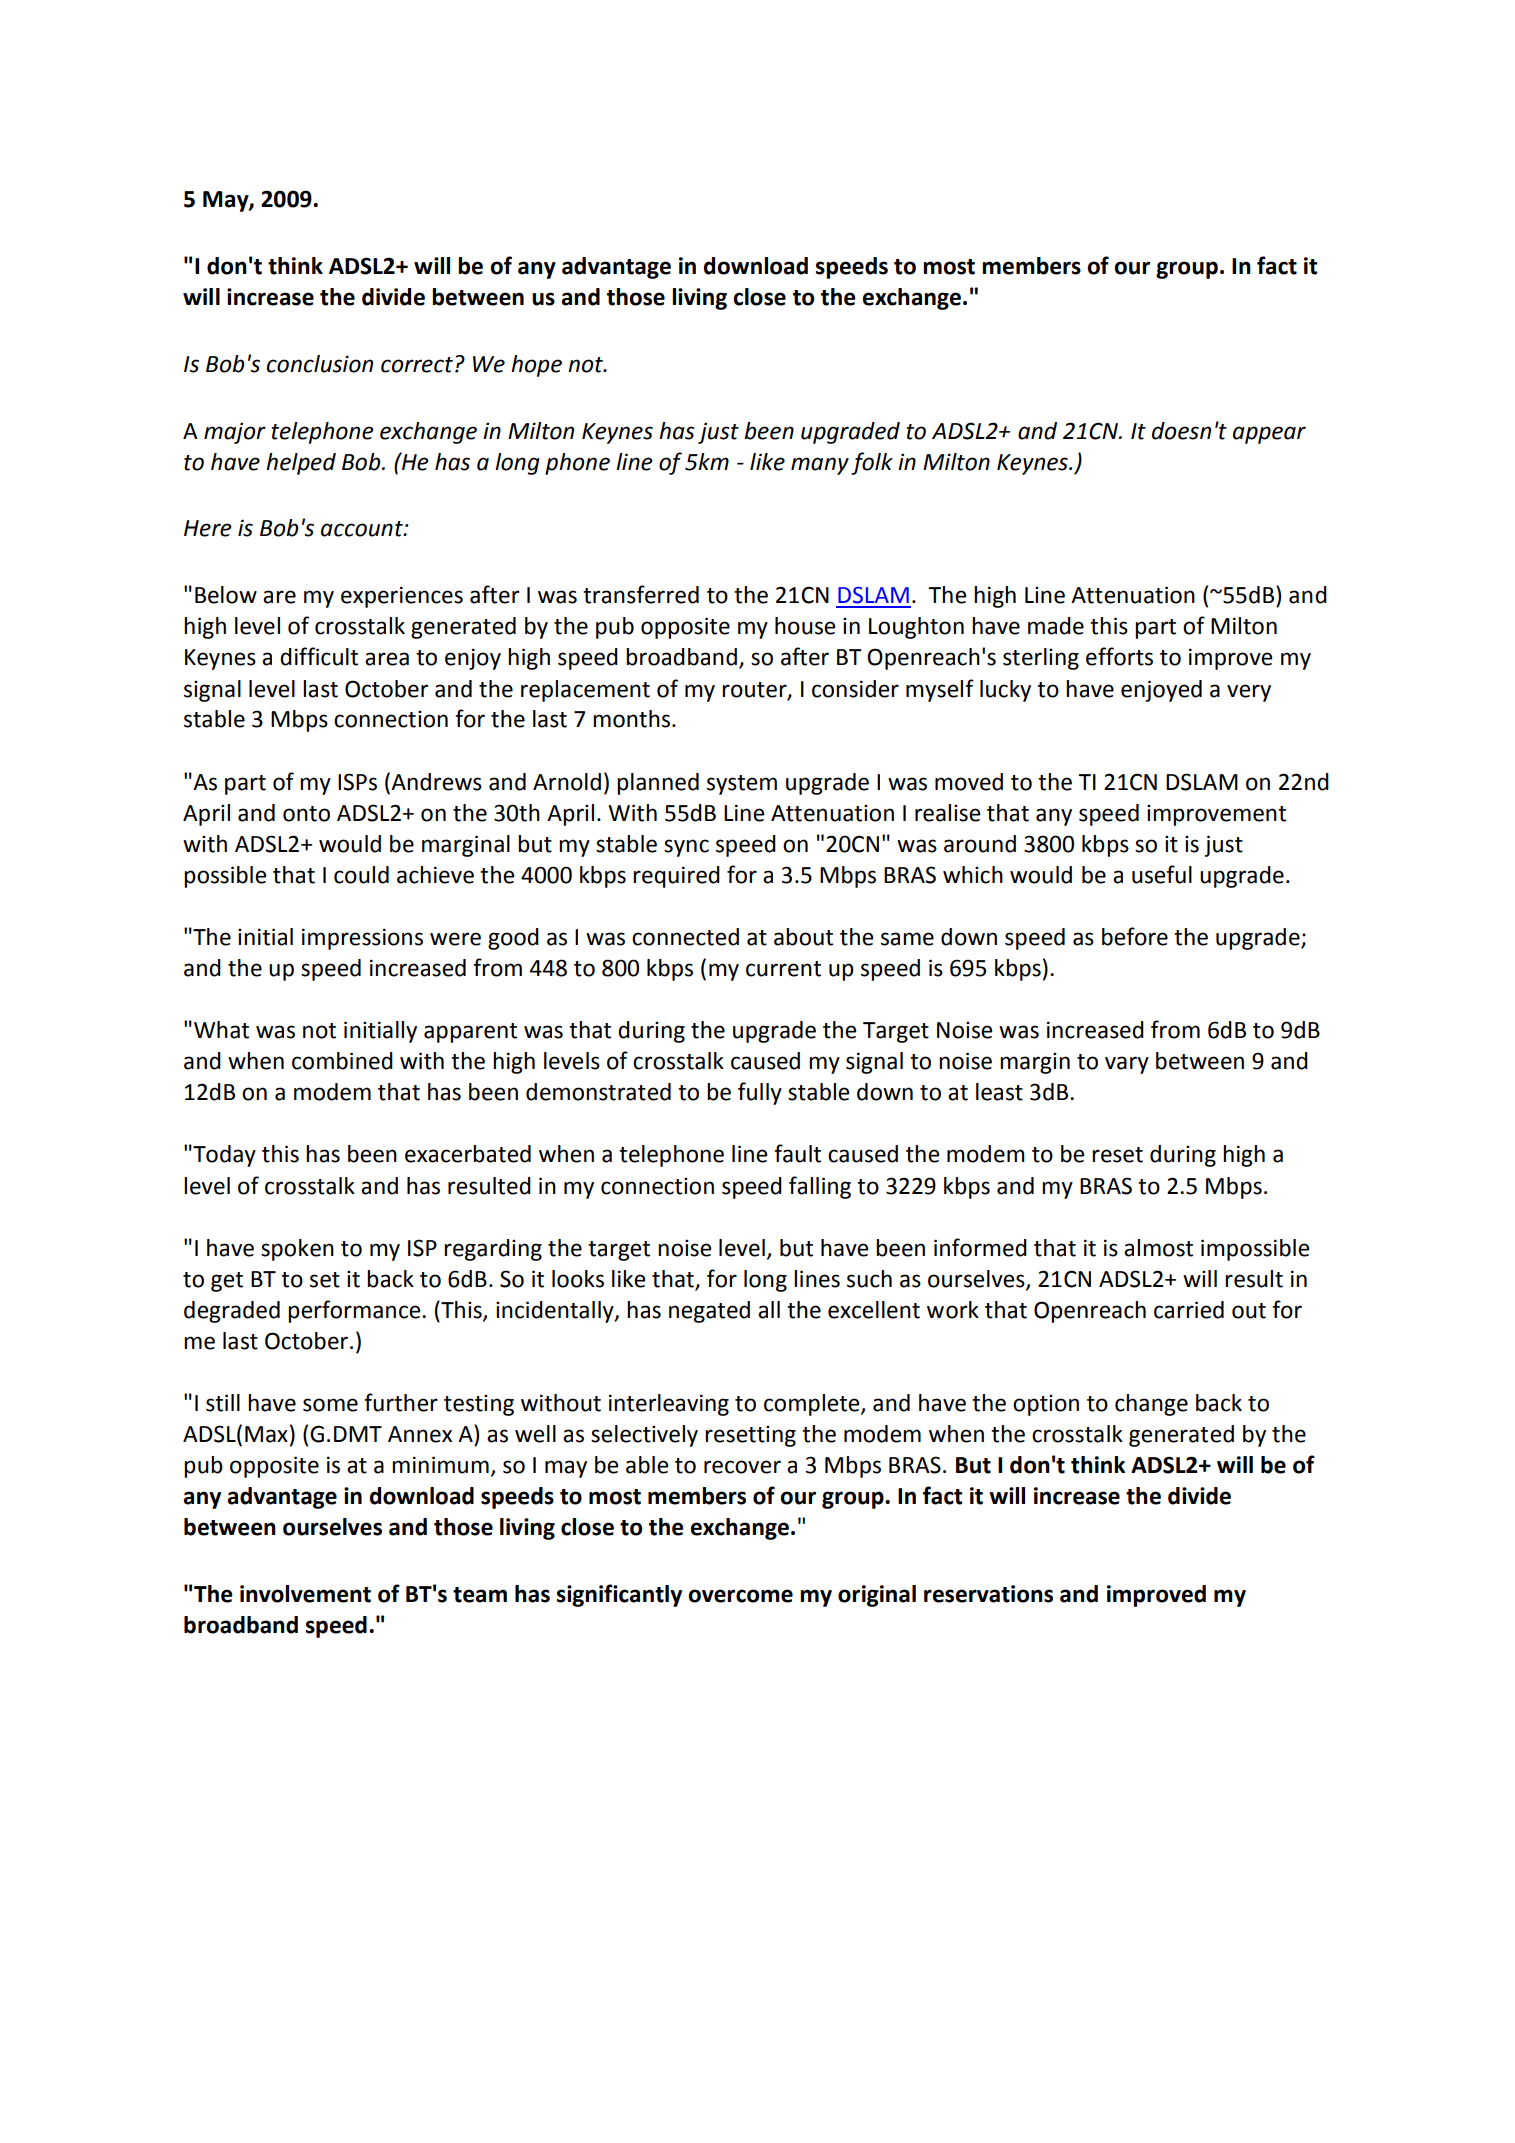  I want to click on conclusion, so click(320, 364).
